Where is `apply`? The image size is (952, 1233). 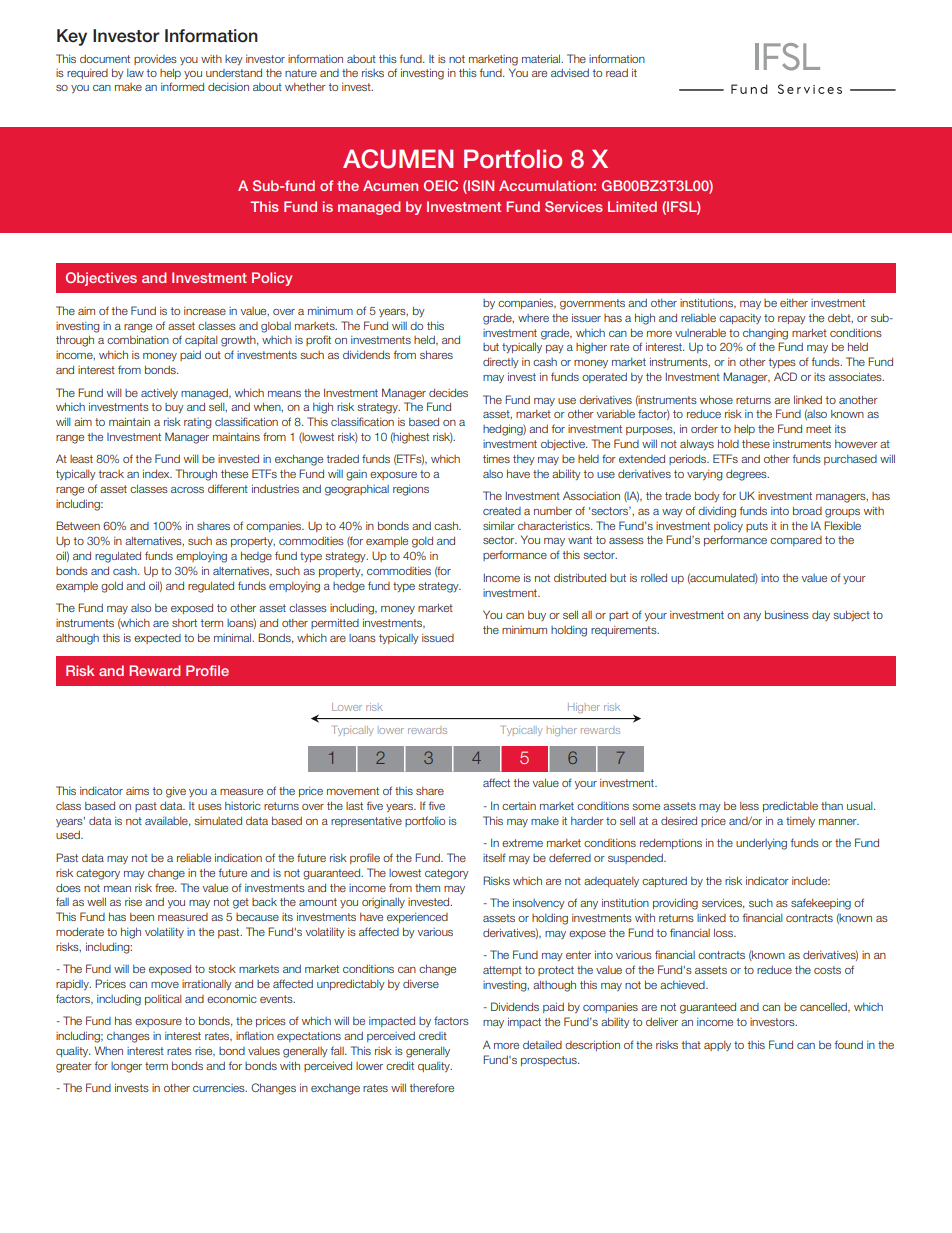 apply is located at coordinates (717, 1046).
